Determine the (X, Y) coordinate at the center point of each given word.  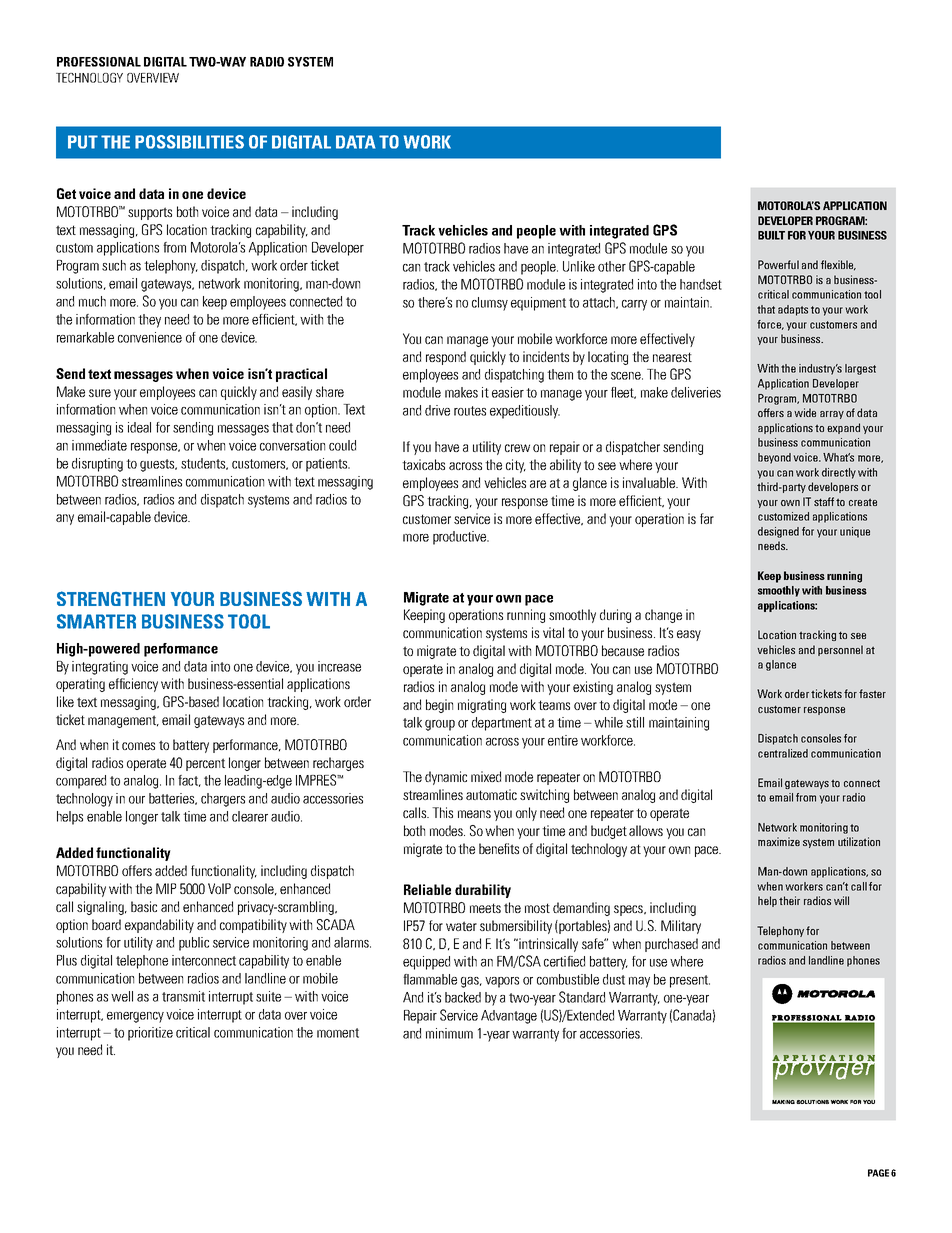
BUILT (771, 235)
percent (205, 764)
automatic (491, 794)
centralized (783, 753)
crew (517, 448)
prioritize (150, 1034)
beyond (774, 458)
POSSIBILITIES (189, 142)
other (612, 266)
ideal (139, 427)
